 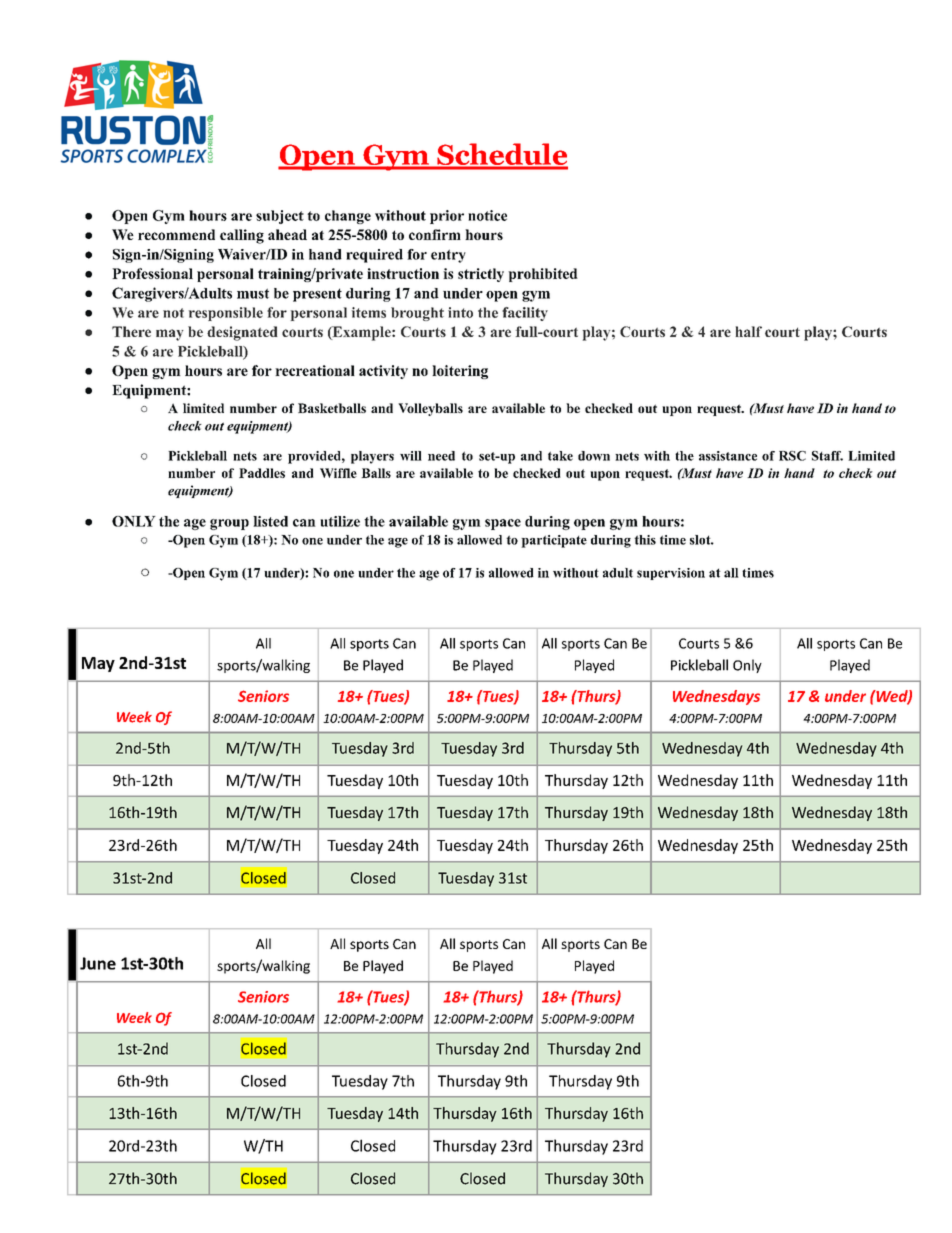 I want to click on recommend, so click(x=176, y=234).
